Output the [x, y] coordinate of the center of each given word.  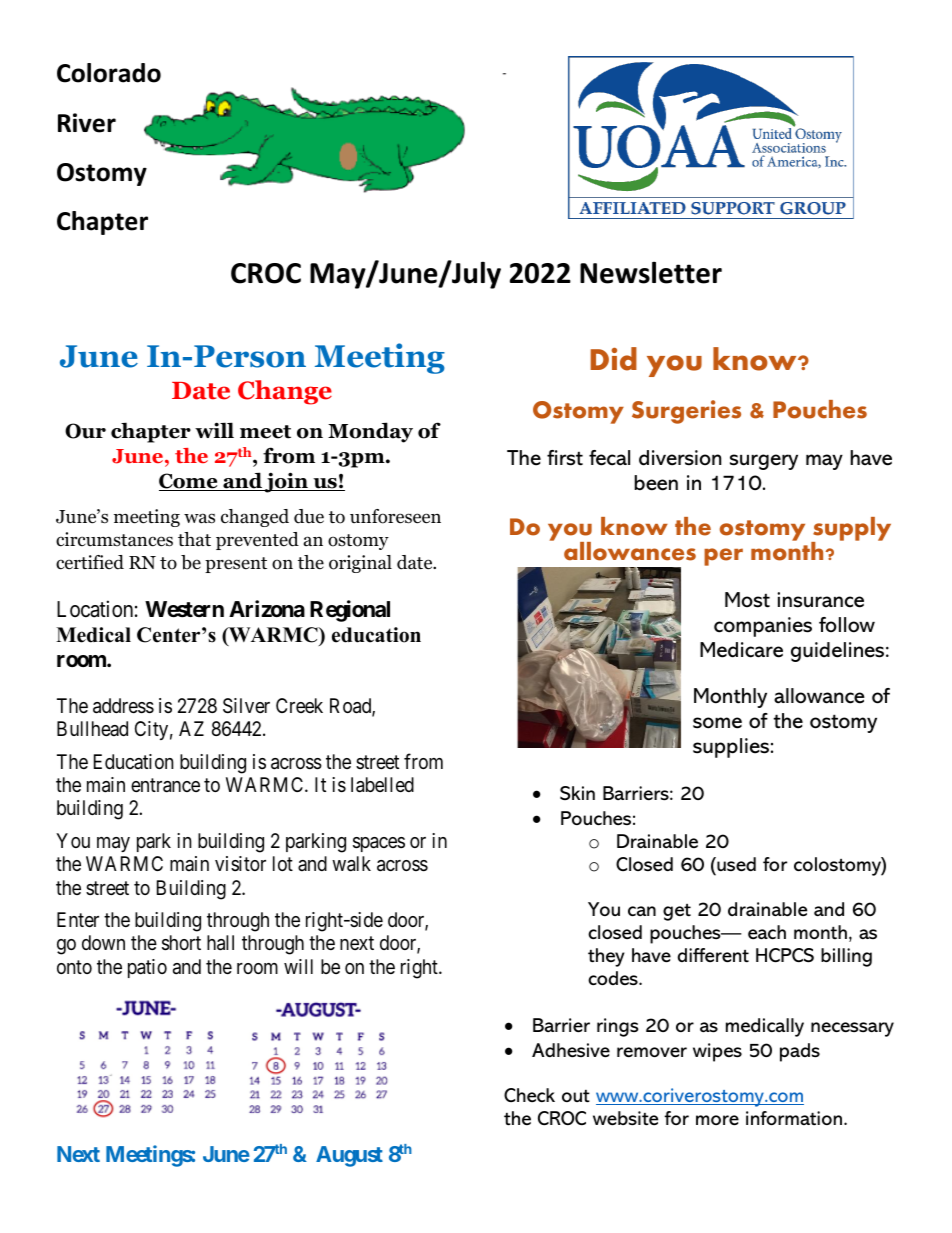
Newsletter [651, 272]
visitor [240, 863]
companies [763, 627]
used [735, 866]
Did [613, 359]
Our [85, 431]
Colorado [109, 73]
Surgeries [686, 412]
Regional [350, 611]
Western [184, 609]
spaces [379, 844]
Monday [370, 432]
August [349, 1156]
